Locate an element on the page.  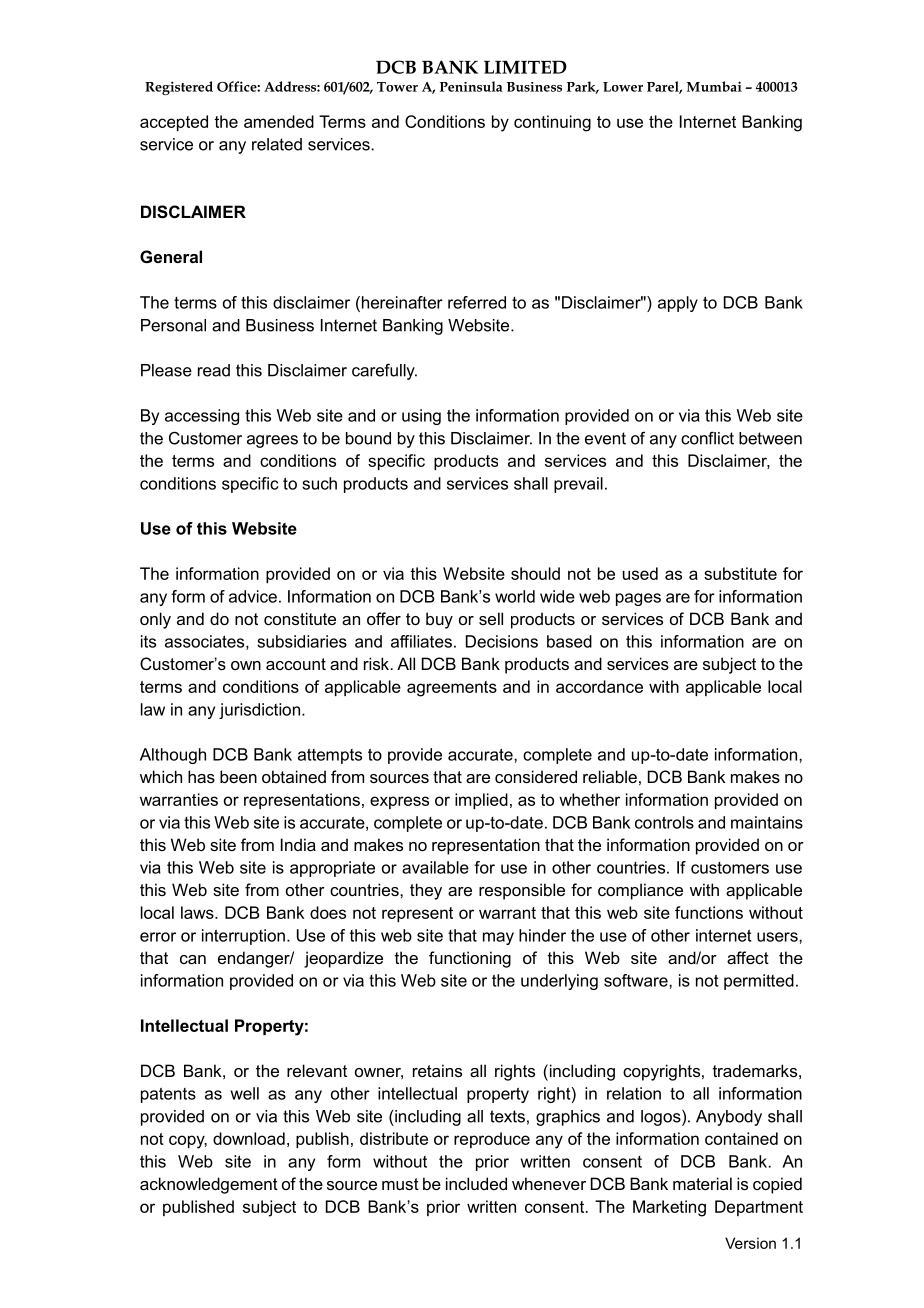
advice is located at coordinates (253, 596).
